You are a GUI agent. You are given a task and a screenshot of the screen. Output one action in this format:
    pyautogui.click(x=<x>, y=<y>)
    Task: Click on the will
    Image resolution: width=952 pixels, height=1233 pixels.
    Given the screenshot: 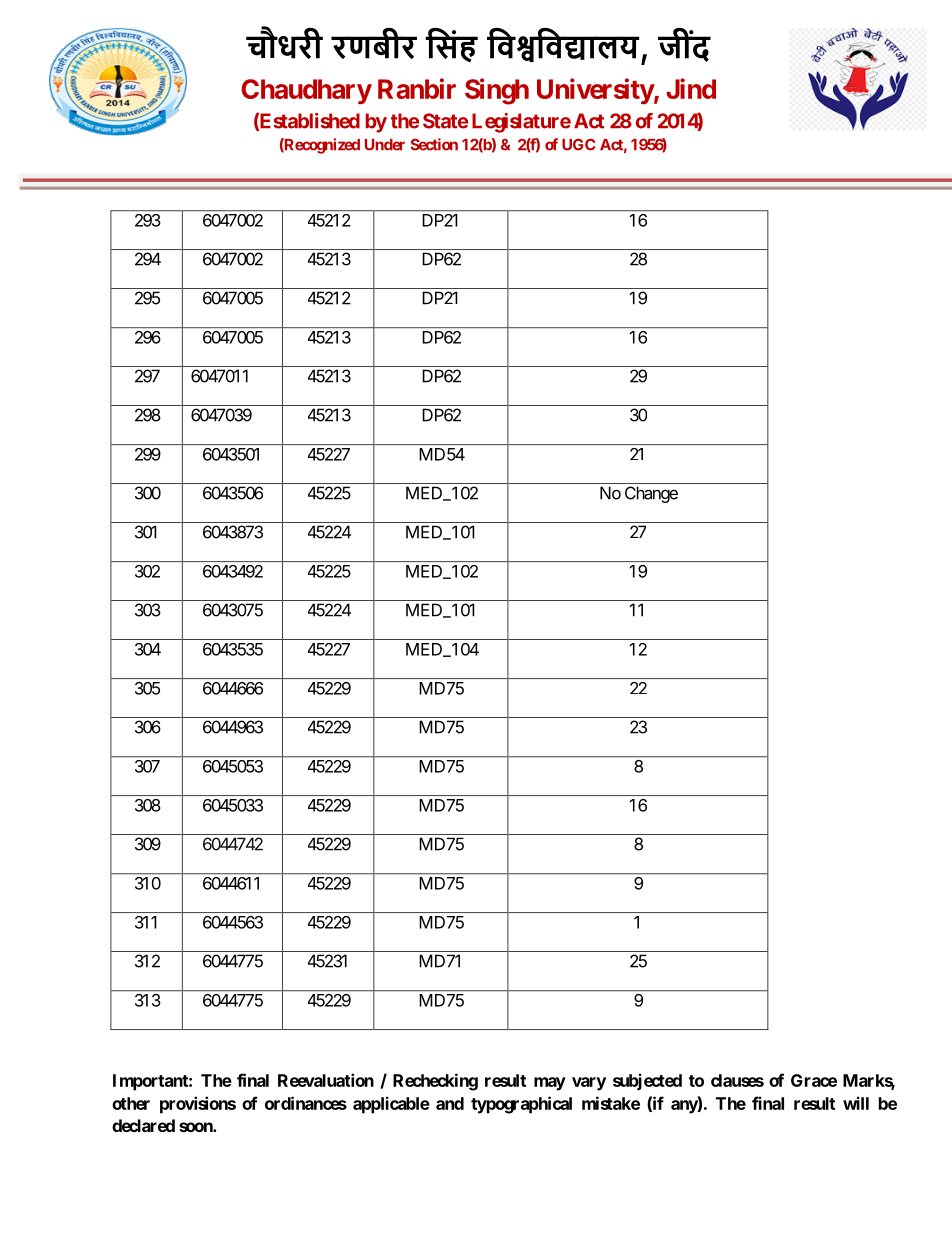 What is the action you would take?
    pyautogui.click(x=856, y=1103)
